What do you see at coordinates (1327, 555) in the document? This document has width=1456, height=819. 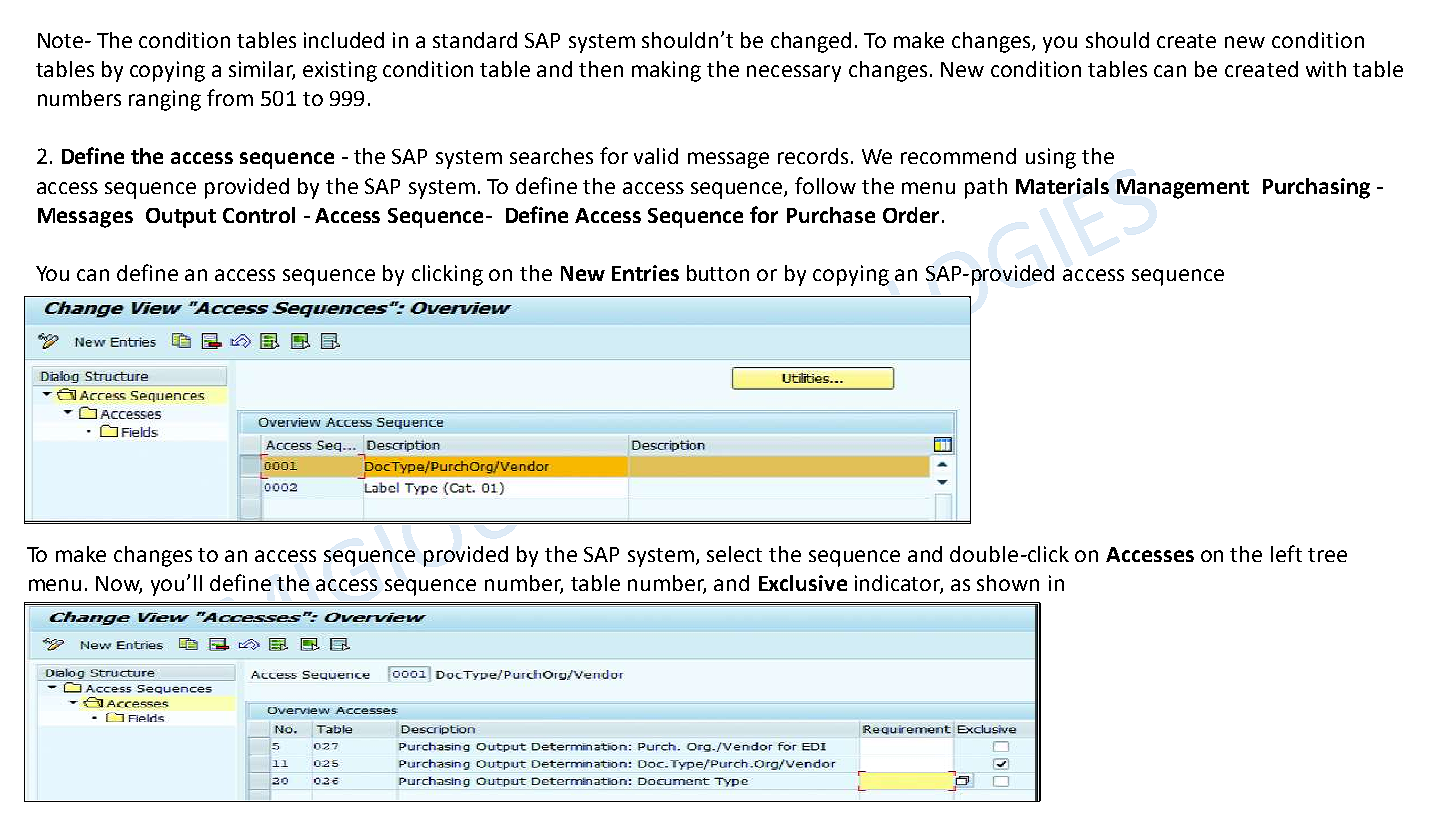 I see `tree` at bounding box center [1327, 555].
